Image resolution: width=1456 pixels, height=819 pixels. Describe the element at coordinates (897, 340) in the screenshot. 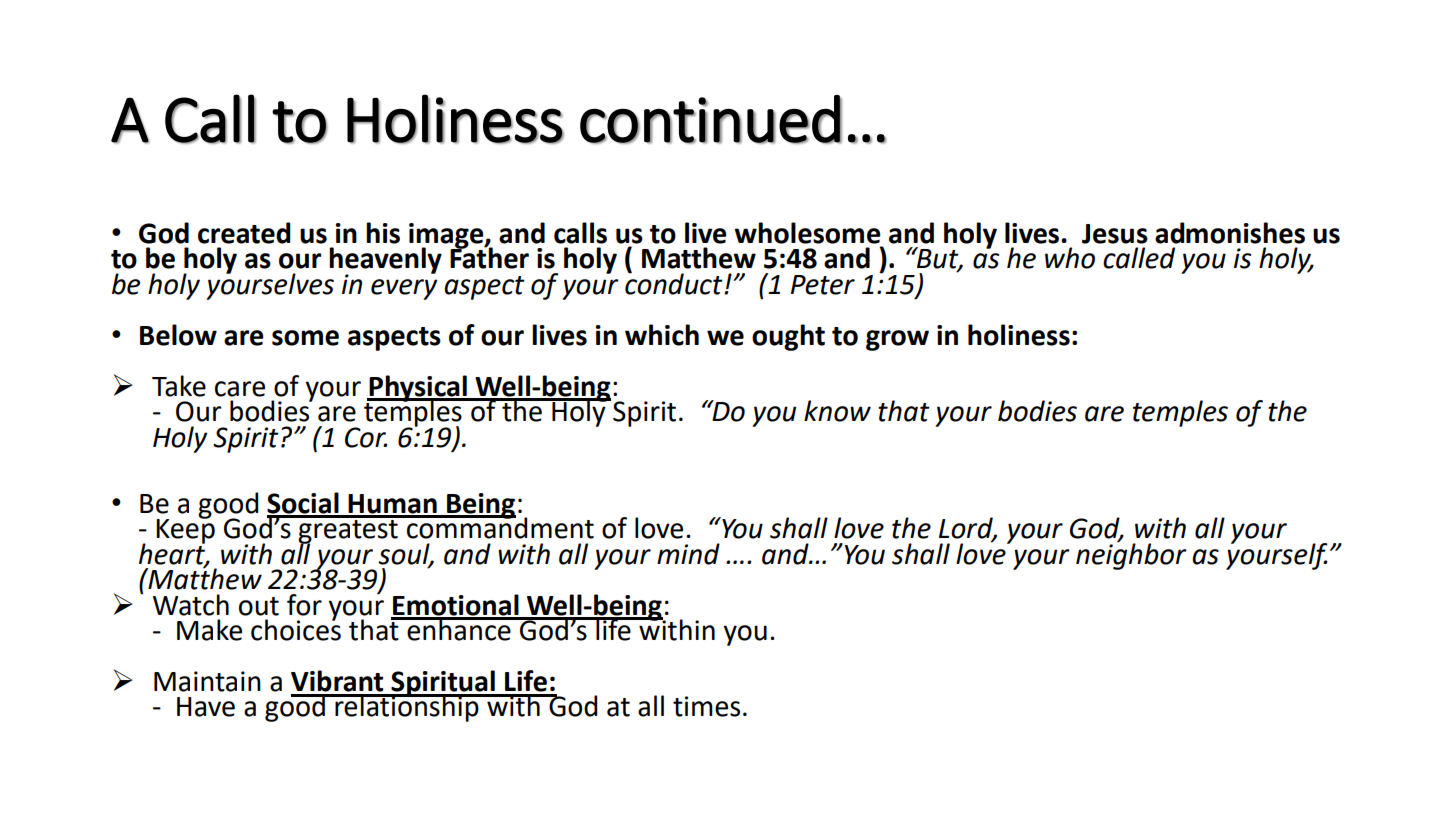

I see `grow` at that location.
